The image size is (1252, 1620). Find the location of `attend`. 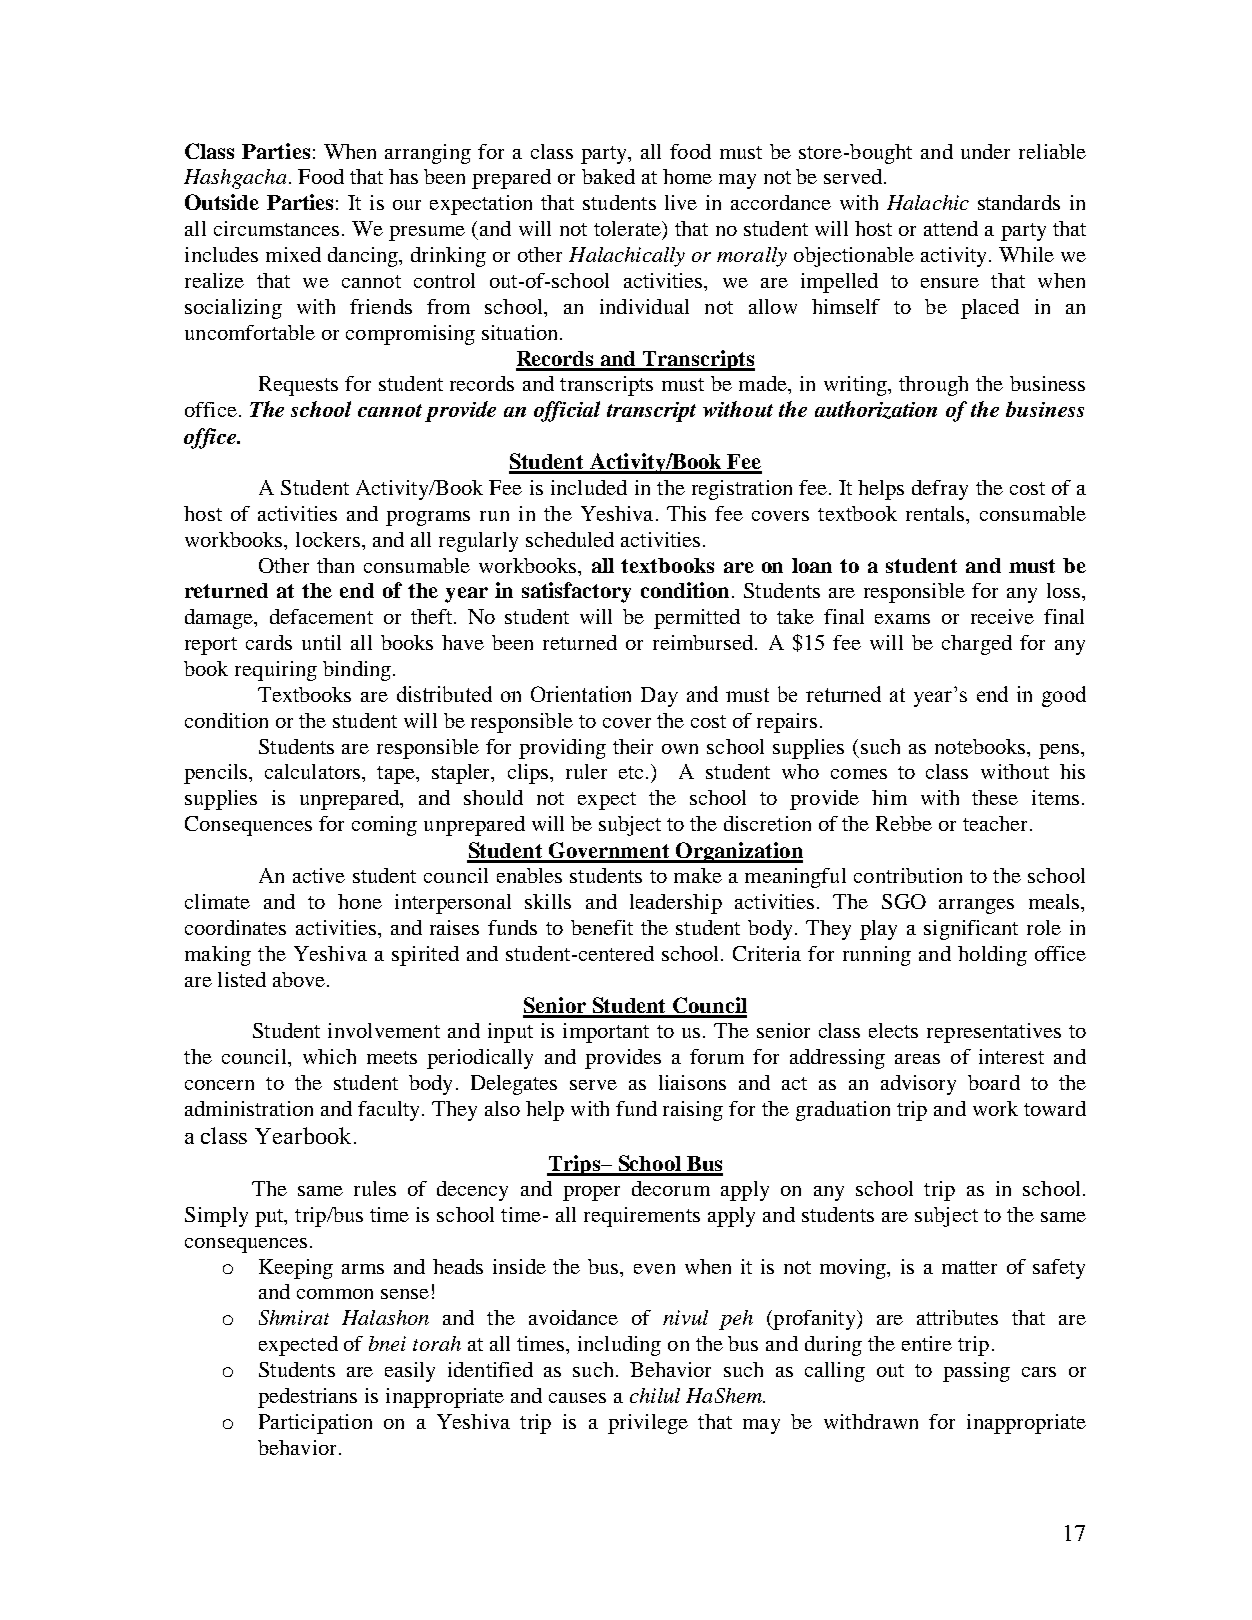

attend is located at coordinates (951, 228).
